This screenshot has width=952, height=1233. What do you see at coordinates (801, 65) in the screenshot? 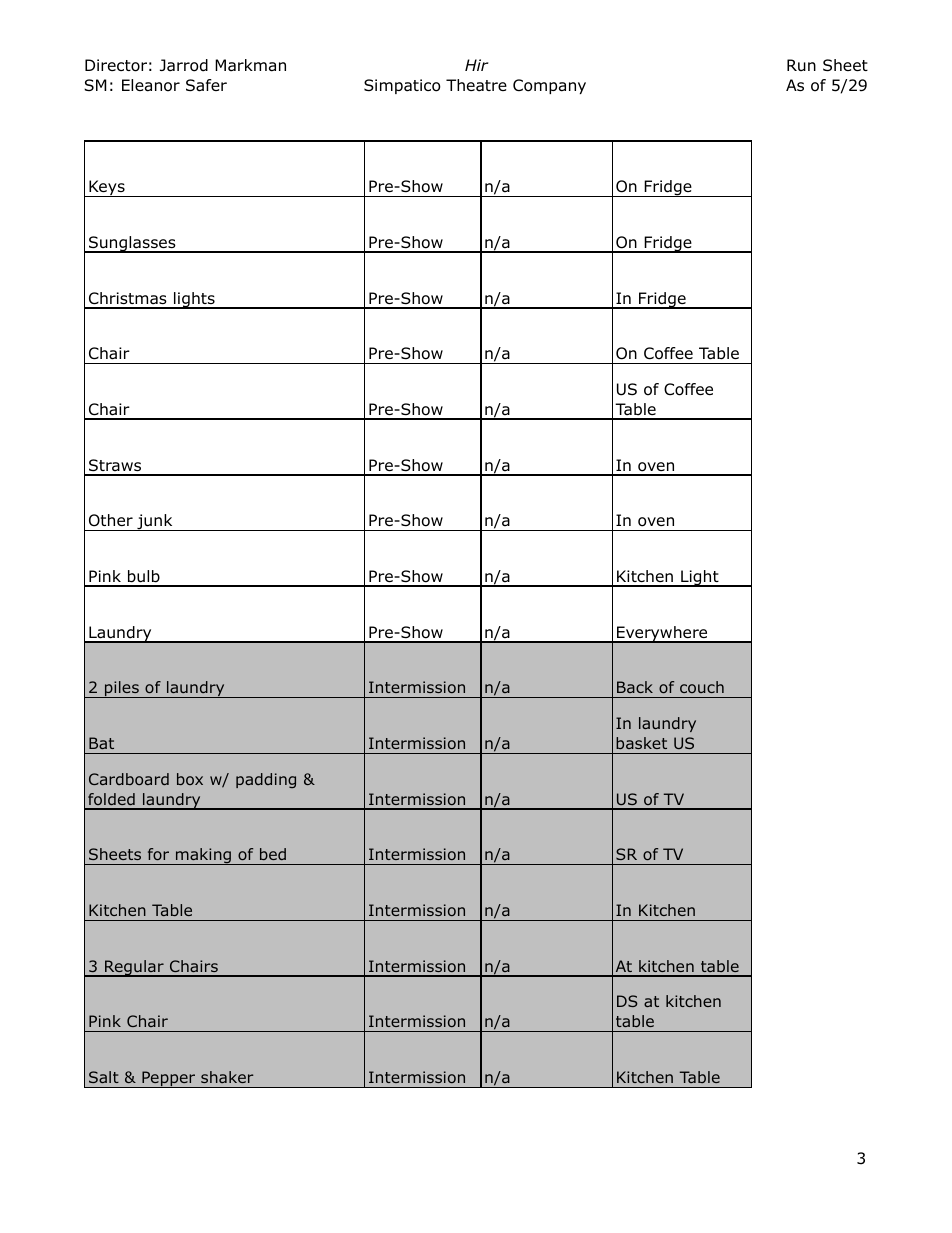
I see `Run` at bounding box center [801, 65].
